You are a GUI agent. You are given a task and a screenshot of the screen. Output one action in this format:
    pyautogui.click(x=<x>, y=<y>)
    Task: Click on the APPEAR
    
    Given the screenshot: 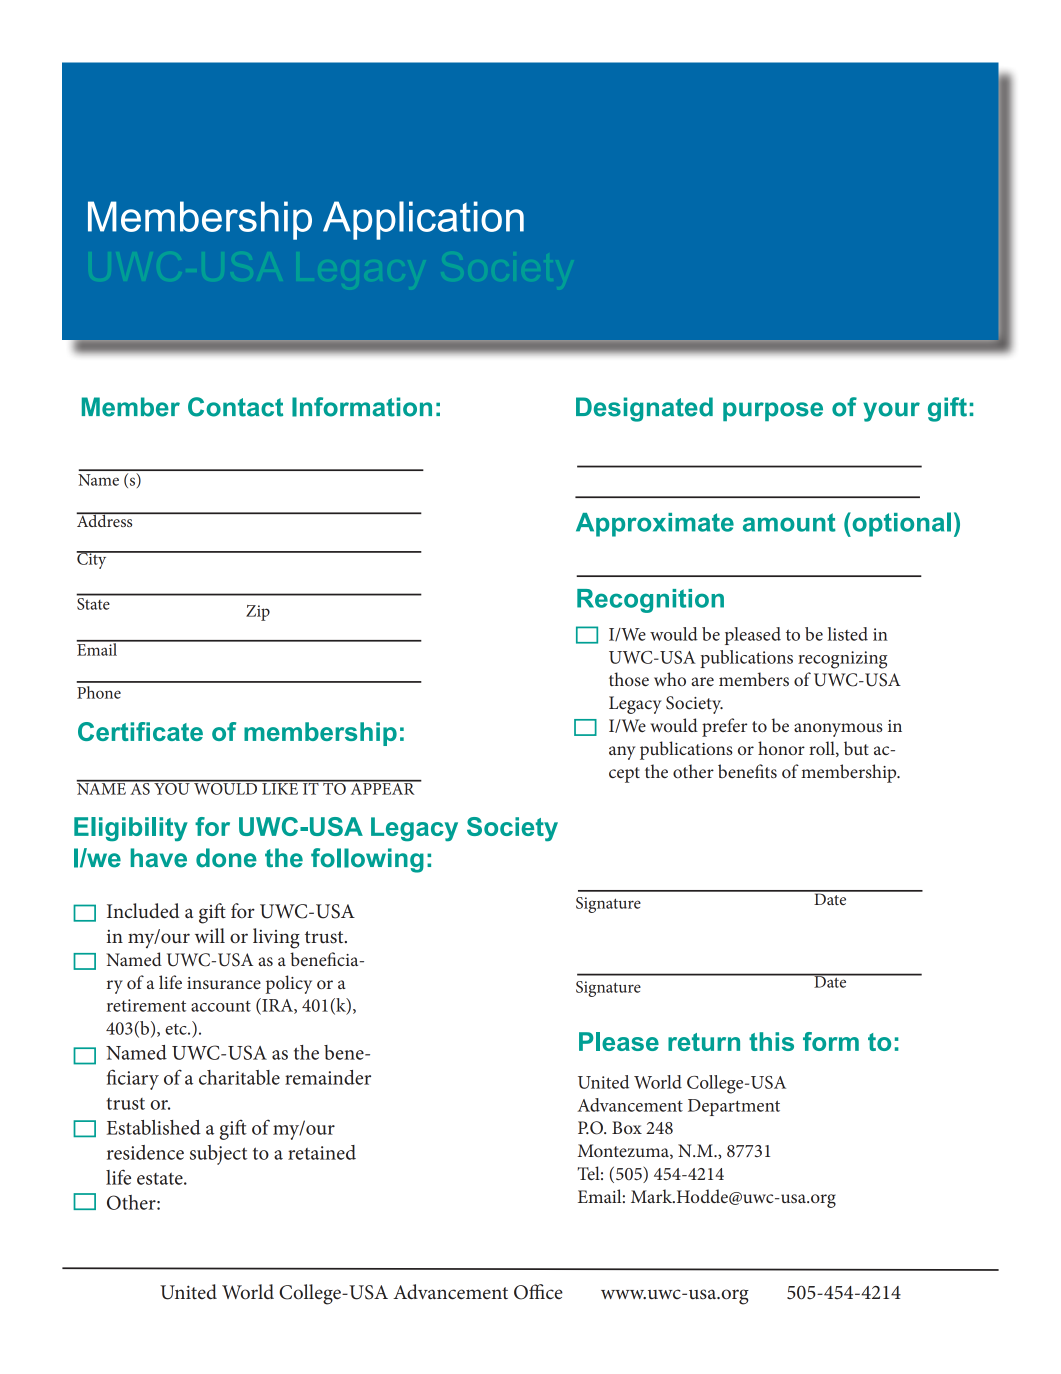 What is the action you would take?
    pyautogui.click(x=382, y=787)
